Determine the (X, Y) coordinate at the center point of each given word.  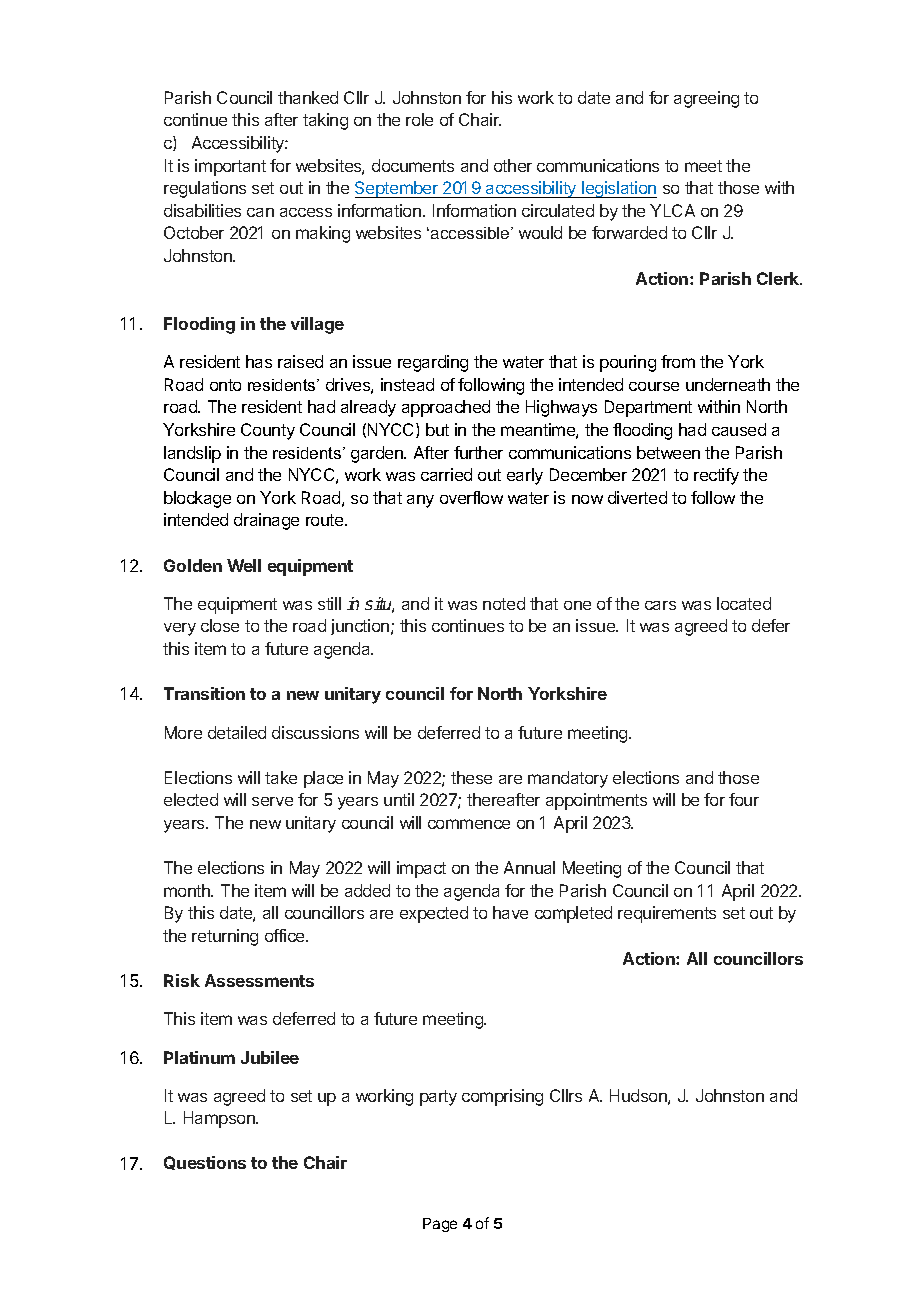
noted (504, 603)
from (678, 361)
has (259, 361)
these (471, 777)
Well (244, 565)
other (513, 165)
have (510, 912)
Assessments (259, 980)
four (744, 799)
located (744, 603)
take (281, 777)
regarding (433, 363)
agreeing (706, 99)
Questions (205, 1163)
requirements (667, 914)
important (230, 167)
